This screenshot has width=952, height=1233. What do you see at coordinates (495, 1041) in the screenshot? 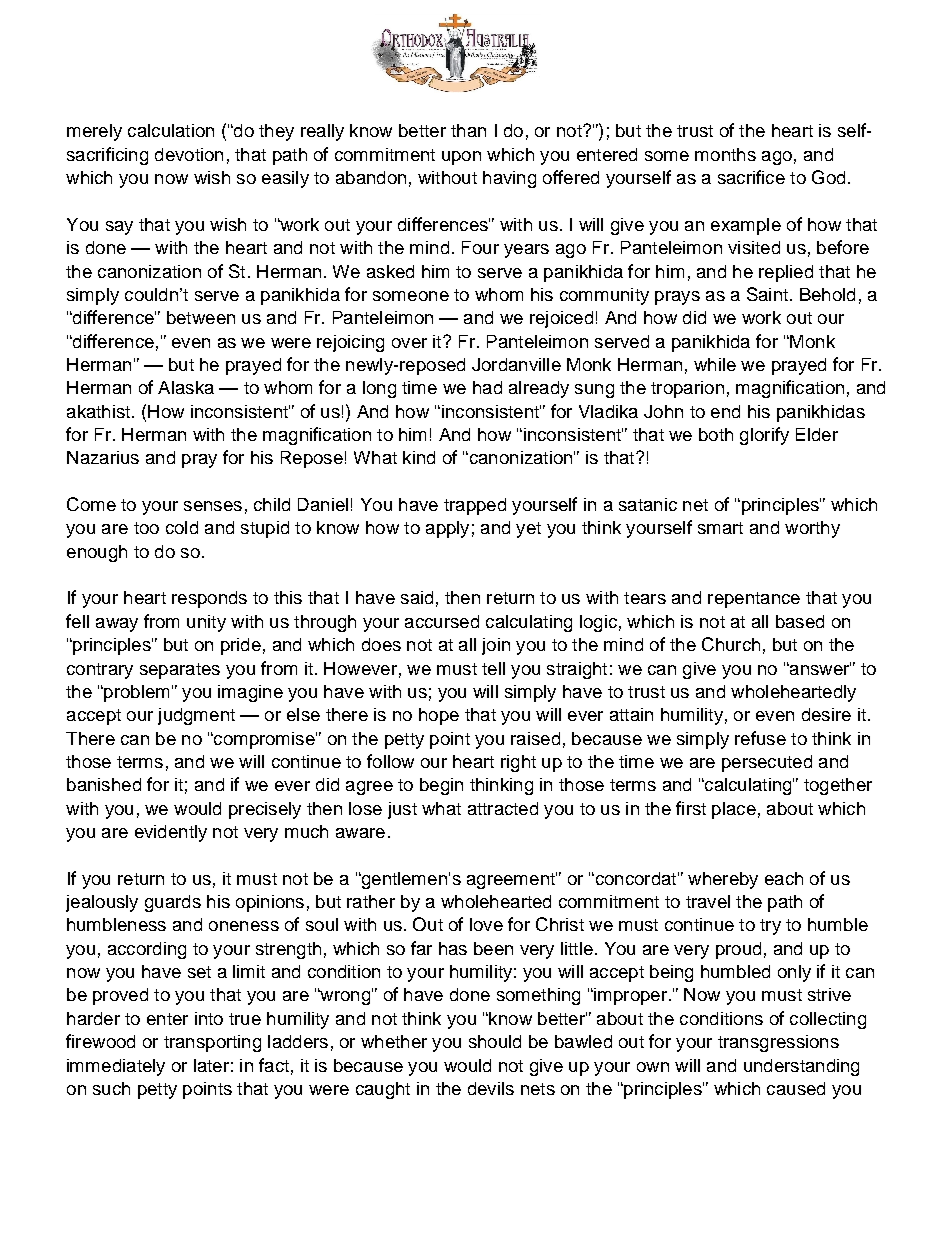
I see `should` at bounding box center [495, 1041].
